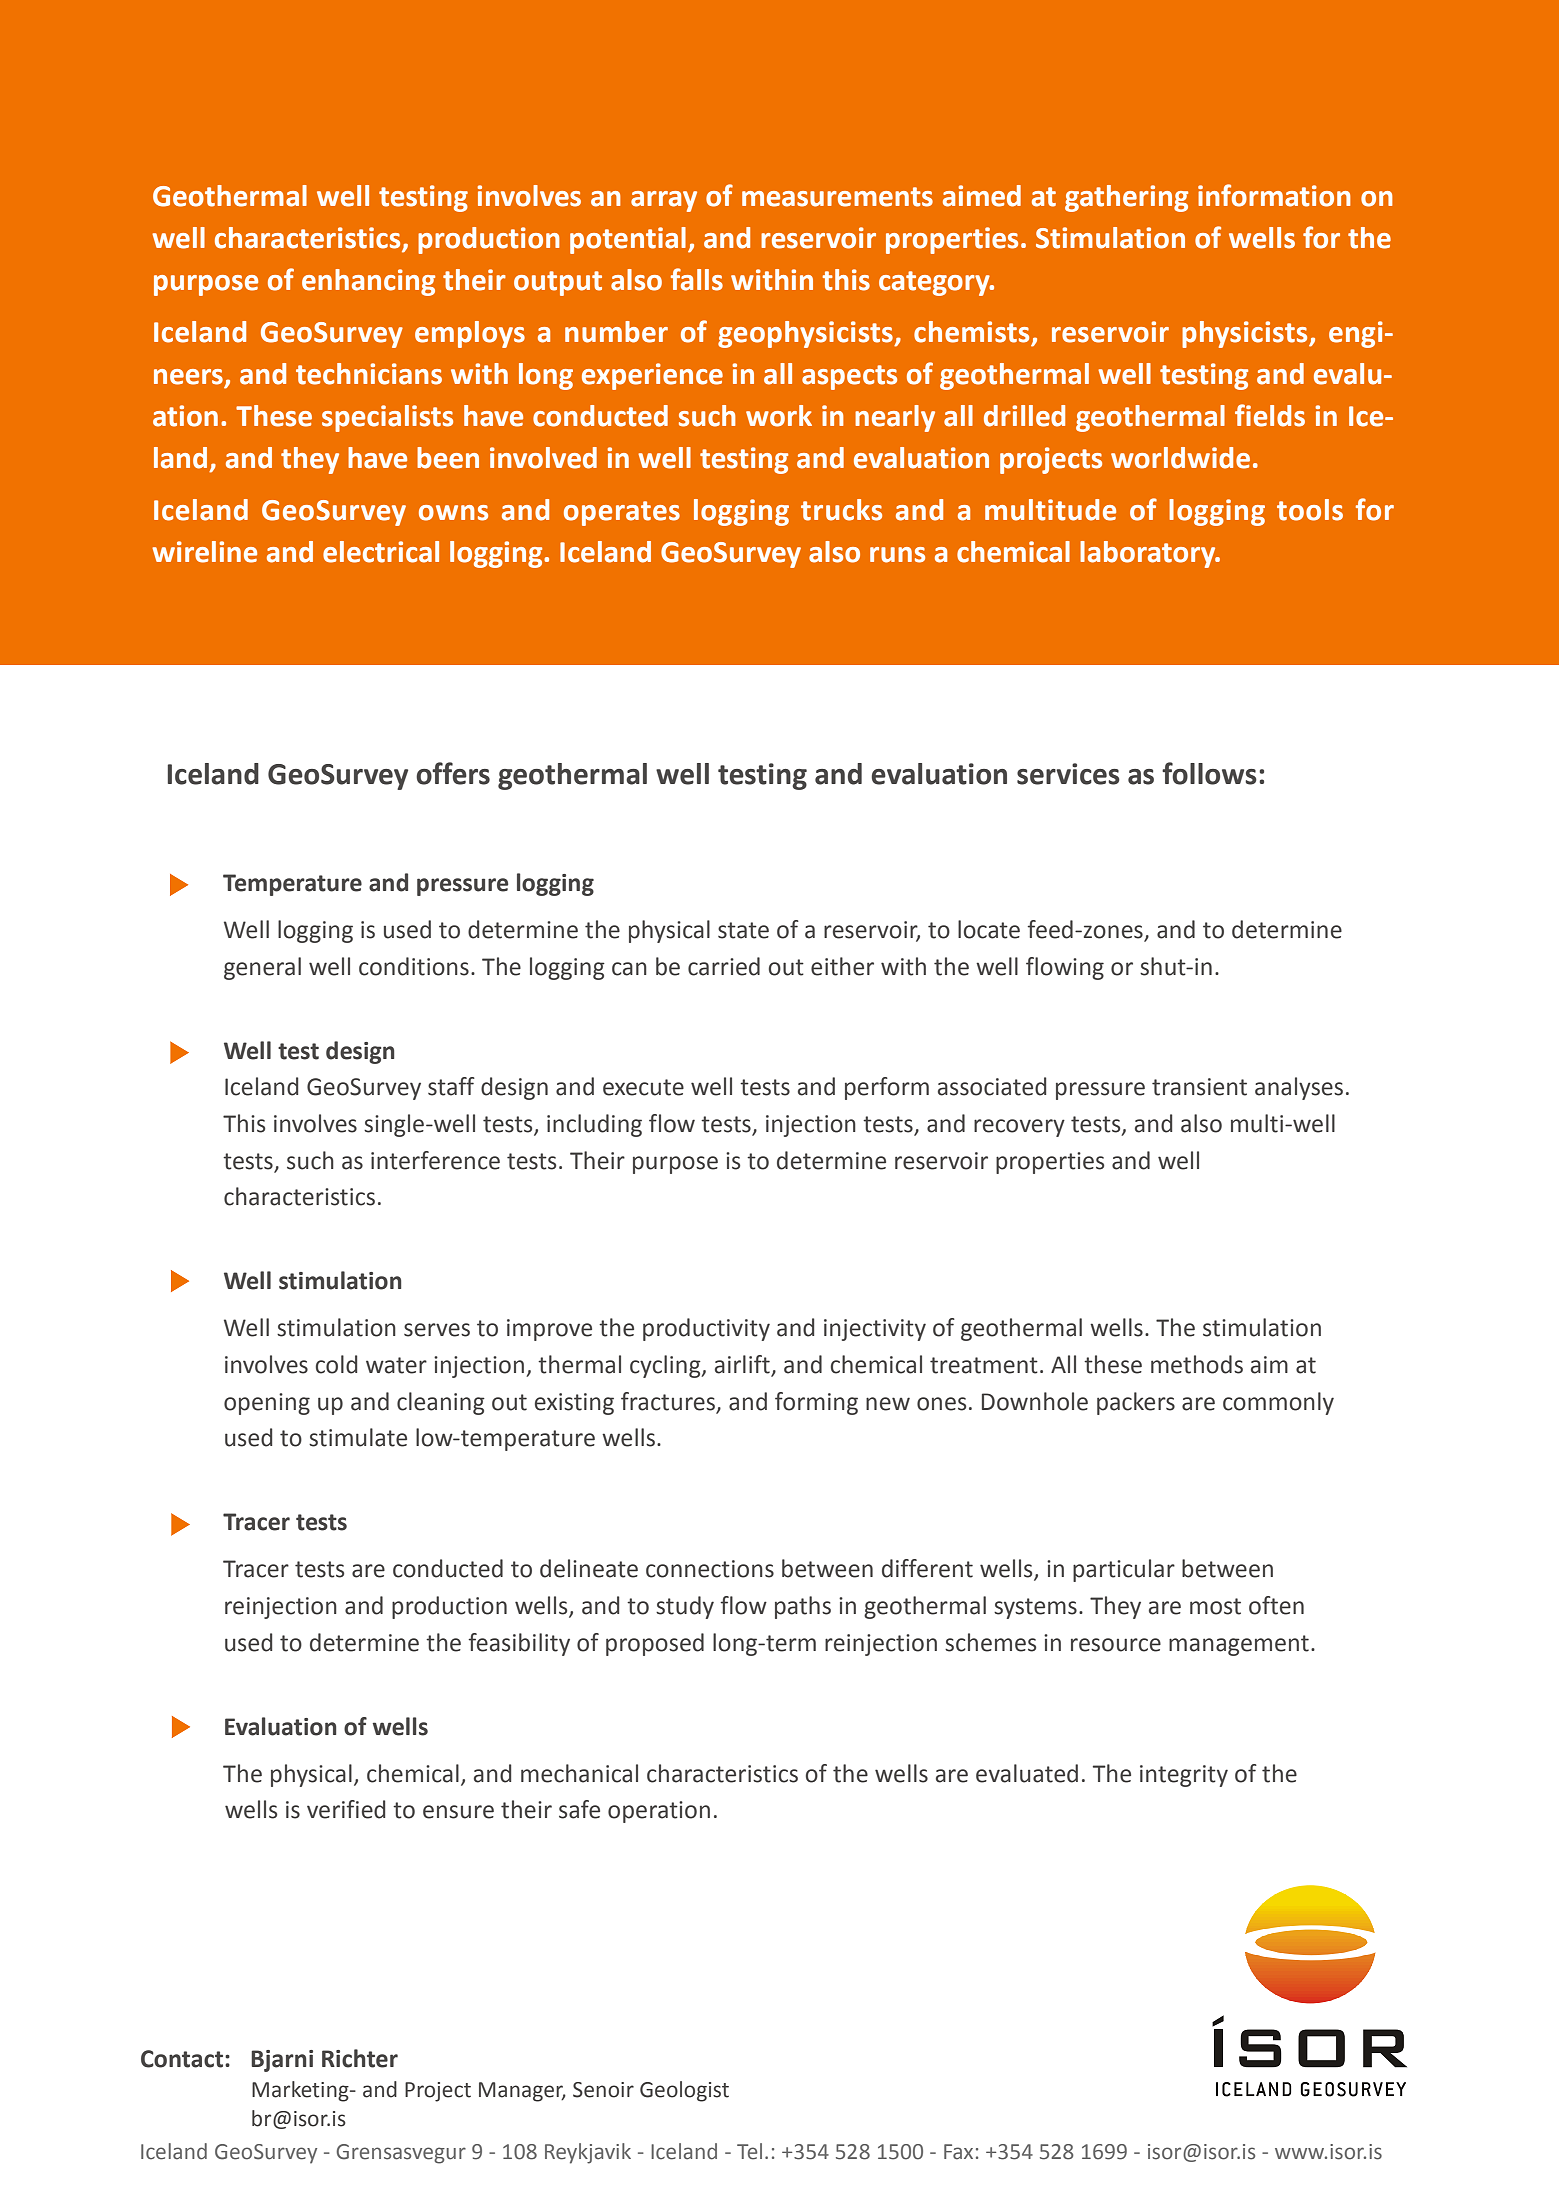 The image size is (1559, 2203). I want to click on gathering, so click(1126, 198).
